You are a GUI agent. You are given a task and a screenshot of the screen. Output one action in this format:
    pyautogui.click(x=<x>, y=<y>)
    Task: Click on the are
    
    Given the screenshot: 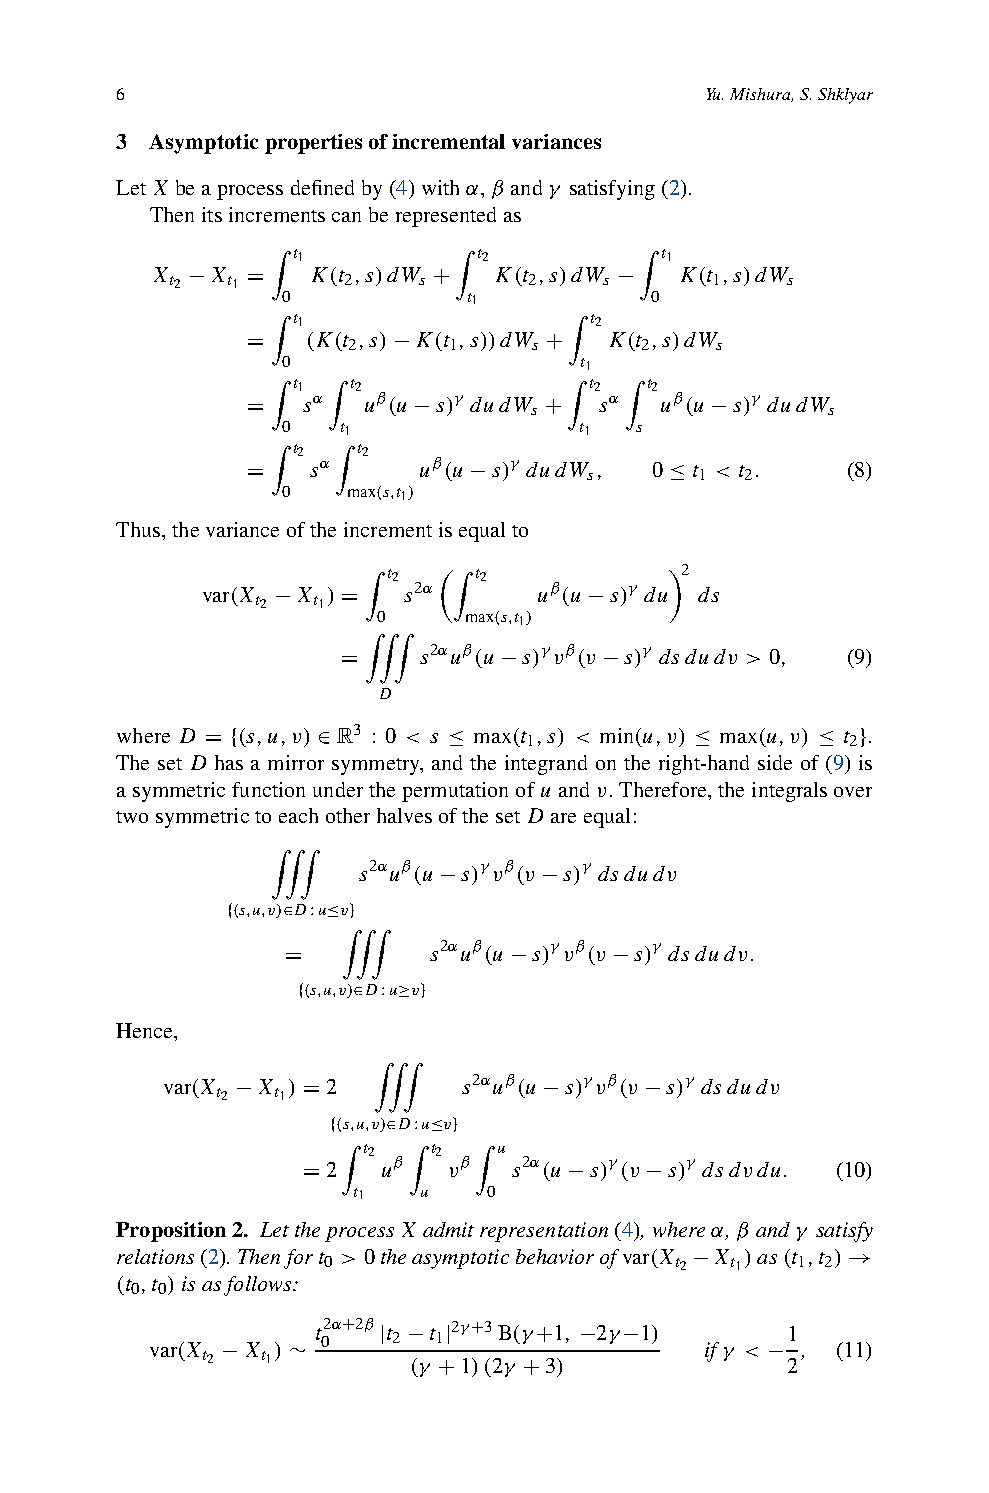 What is the action you would take?
    pyautogui.click(x=563, y=818)
